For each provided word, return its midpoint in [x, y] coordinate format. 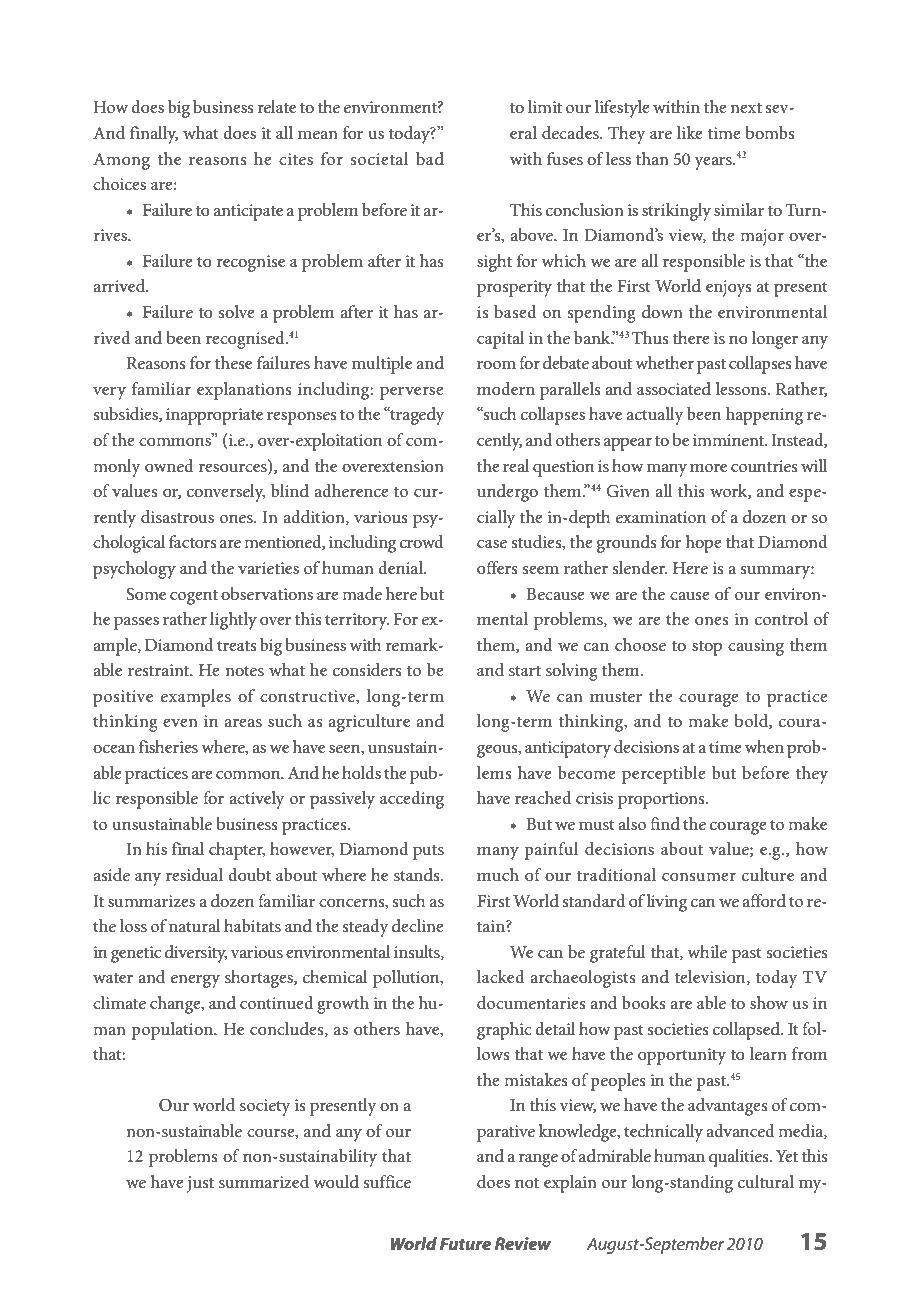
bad [430, 158]
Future [465, 1243]
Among [121, 161]
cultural [766, 1181]
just [200, 1184]
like [690, 132]
